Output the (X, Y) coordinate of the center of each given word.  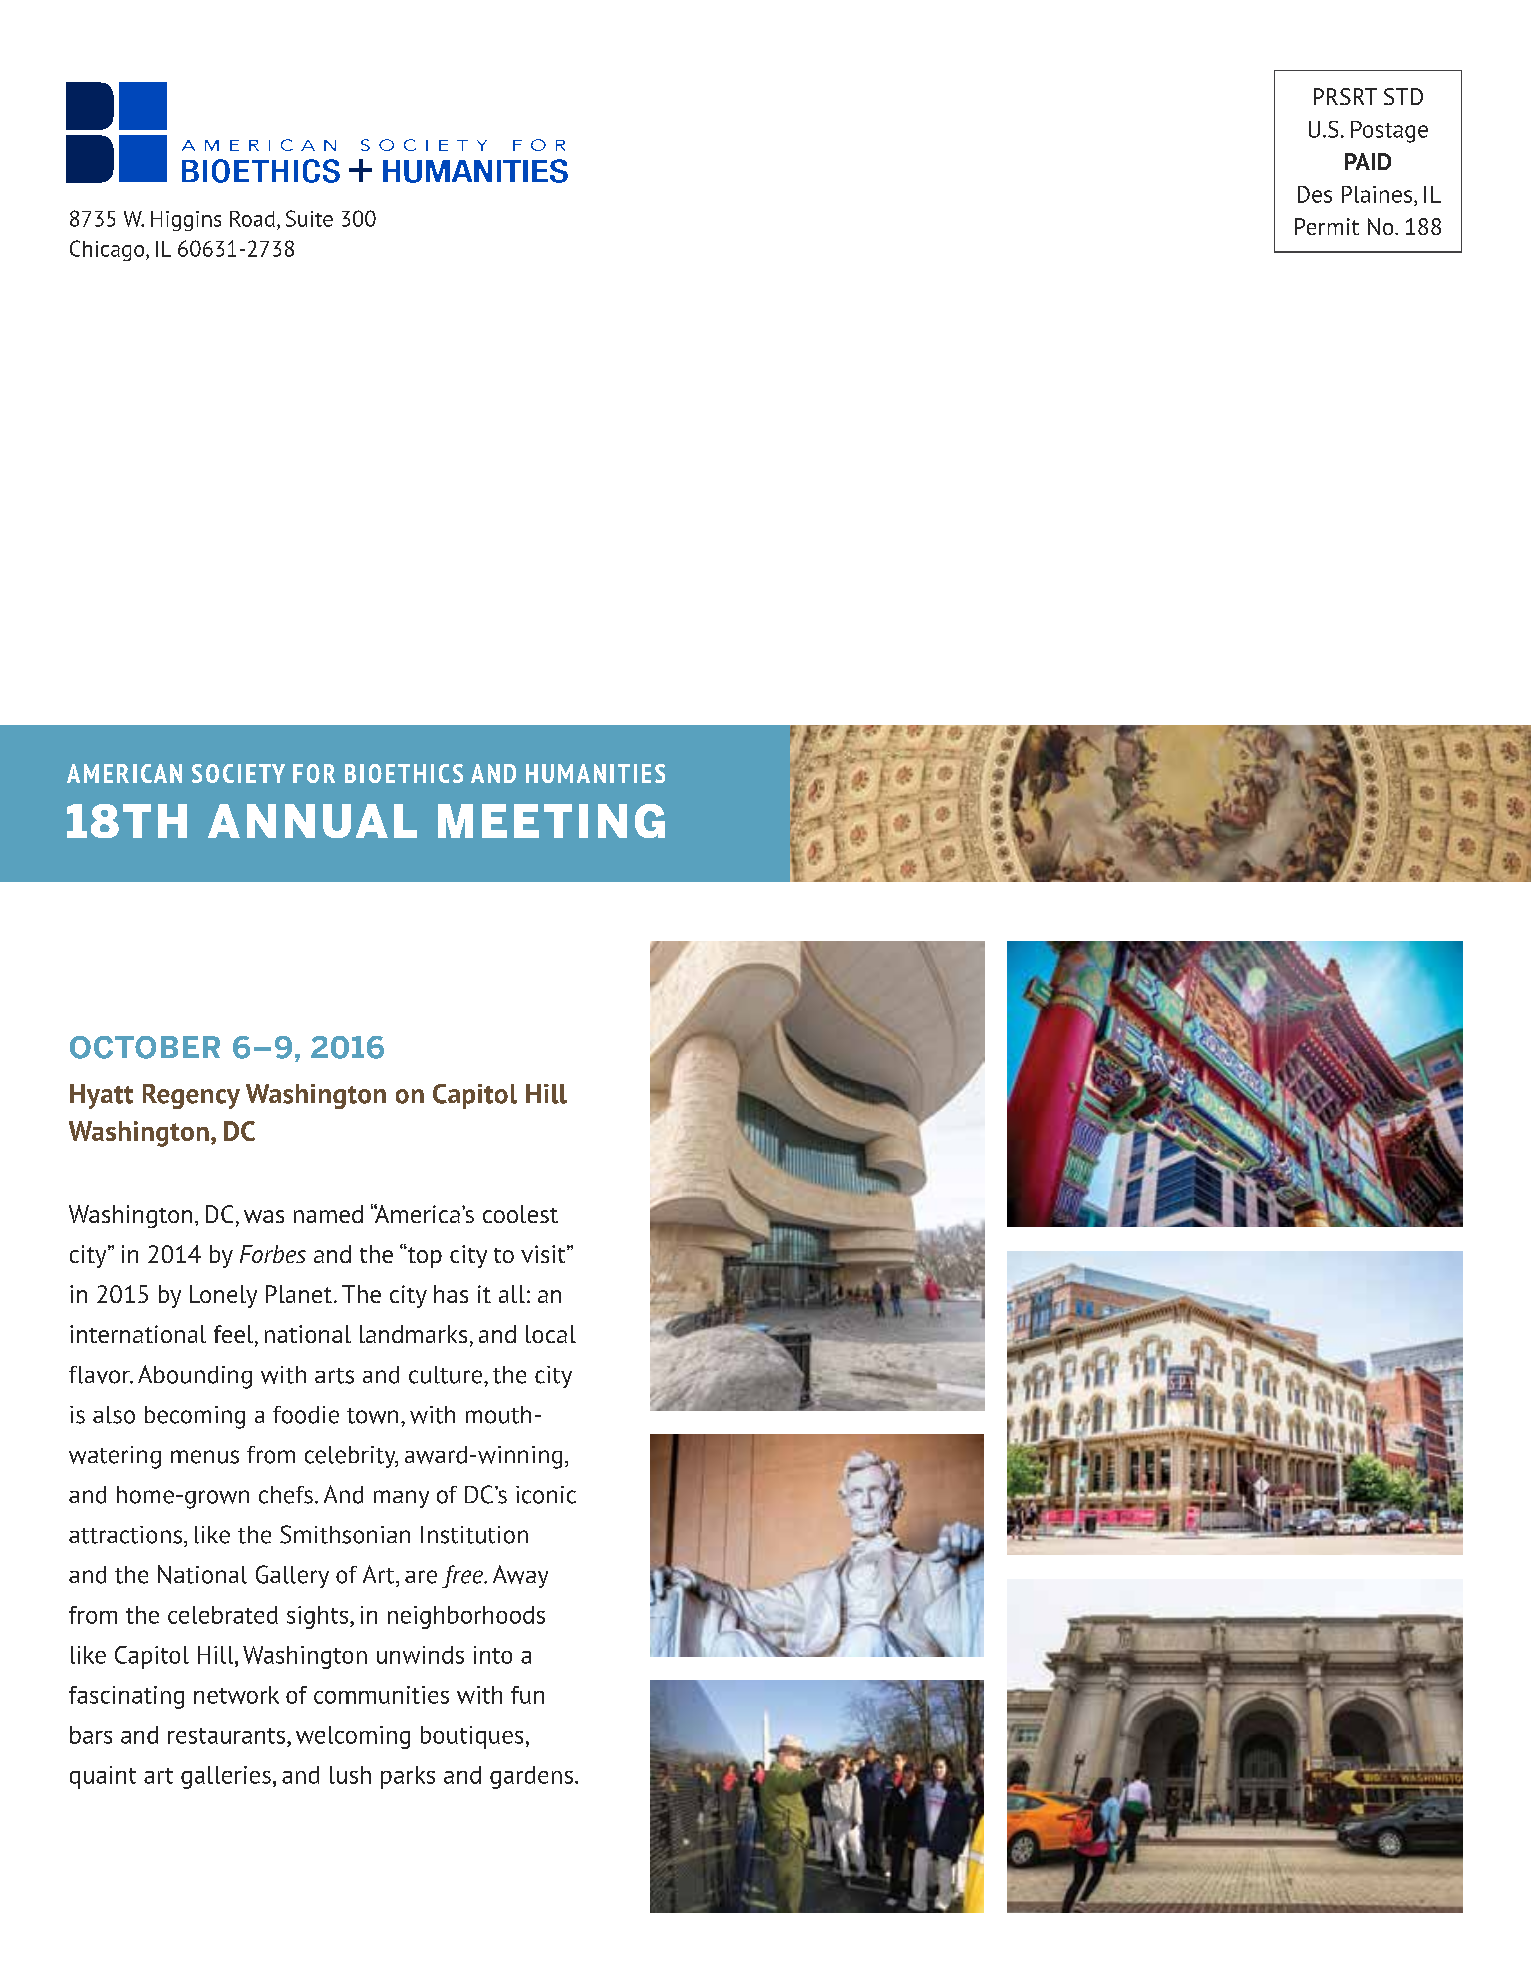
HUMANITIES (595, 773)
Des (1315, 194)
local (551, 1334)
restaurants (228, 1736)
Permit (1327, 226)
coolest (520, 1214)
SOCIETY (238, 773)
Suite (309, 218)
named (328, 1214)
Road (252, 219)
